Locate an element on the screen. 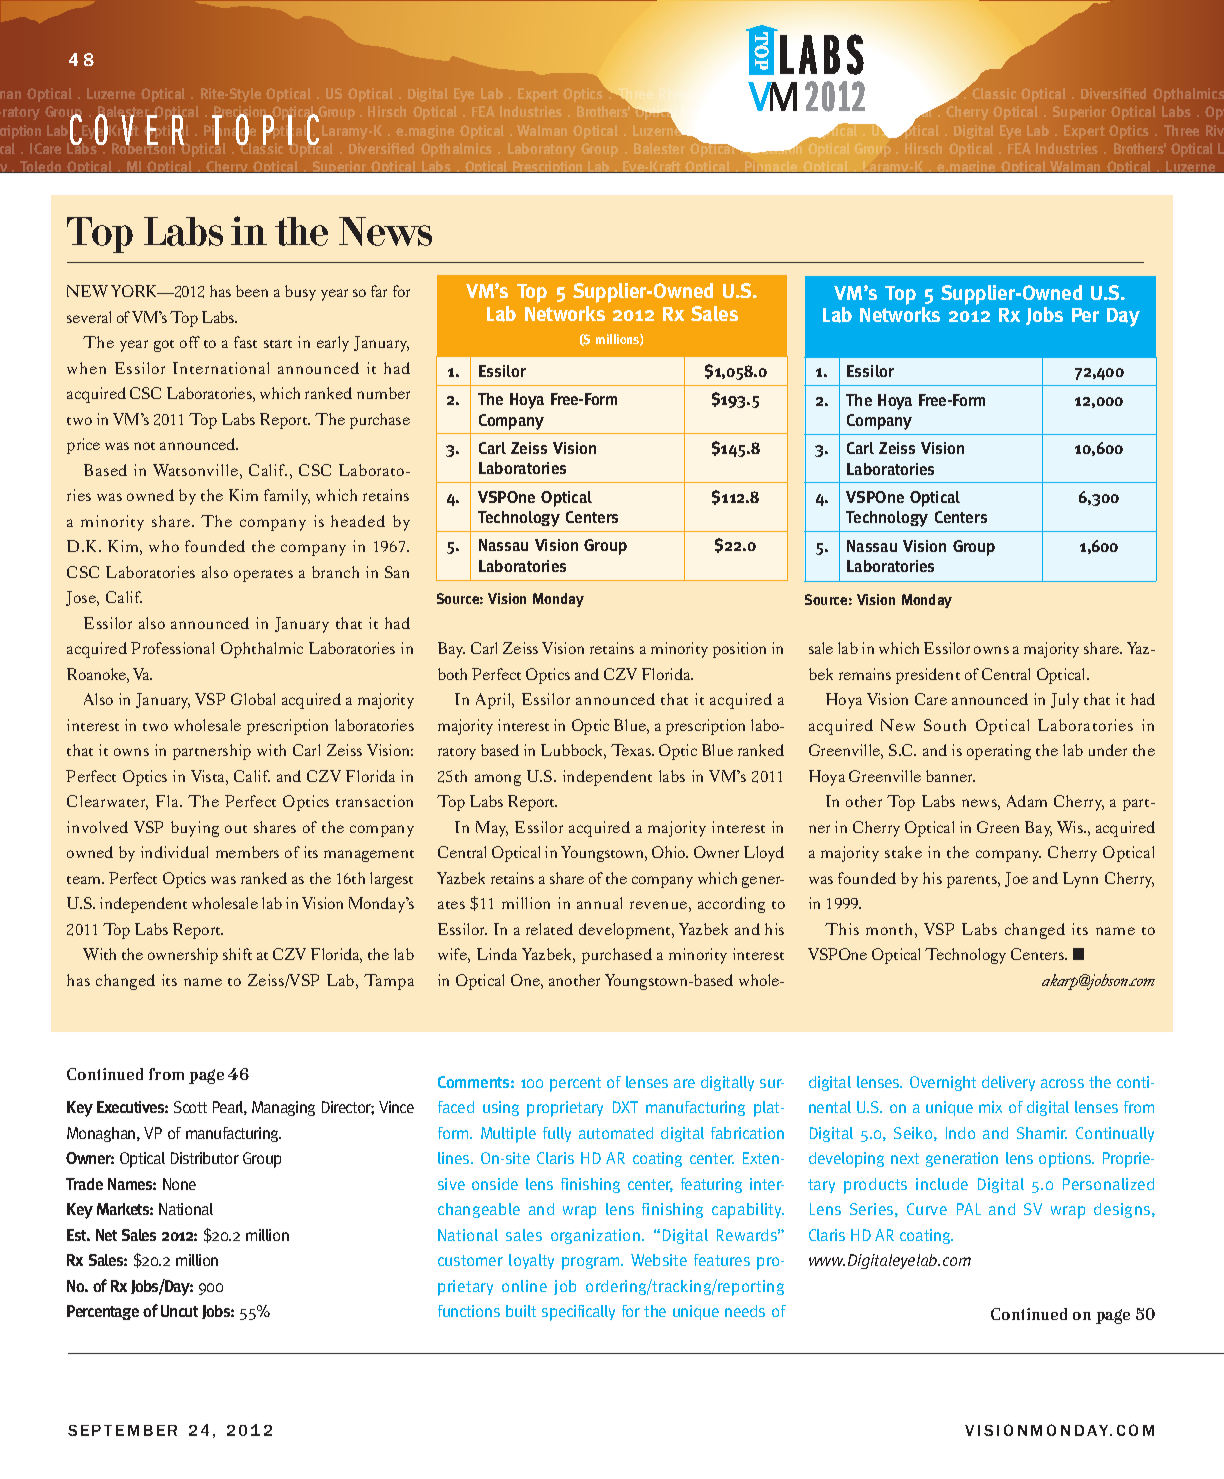 Image resolution: width=1224 pixels, height=1479 pixels. Global is located at coordinates (253, 699).
